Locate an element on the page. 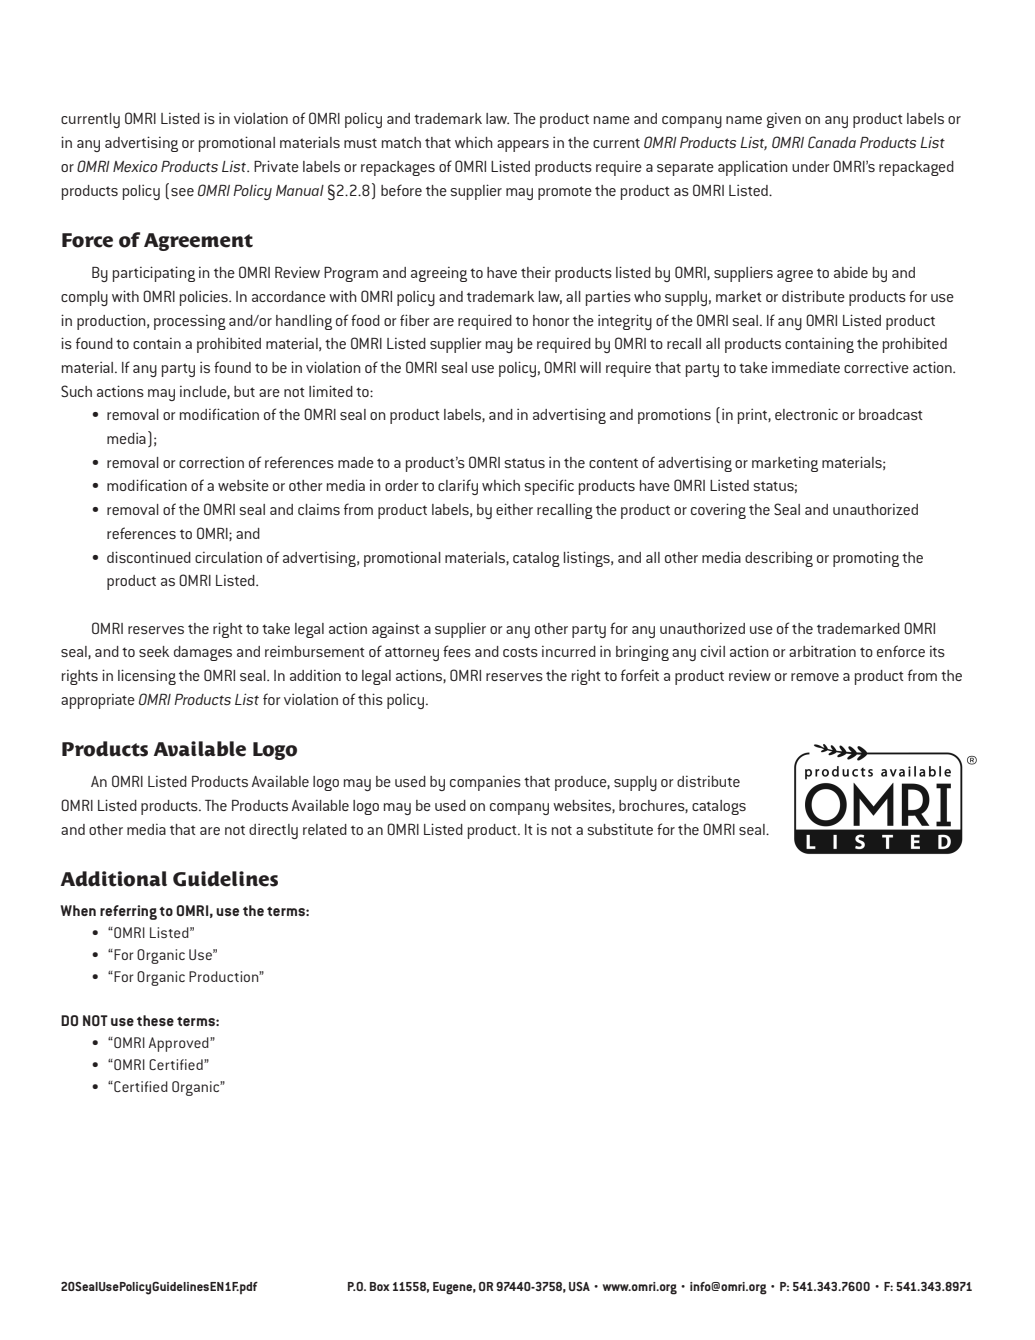  discontinued is located at coordinates (149, 557).
